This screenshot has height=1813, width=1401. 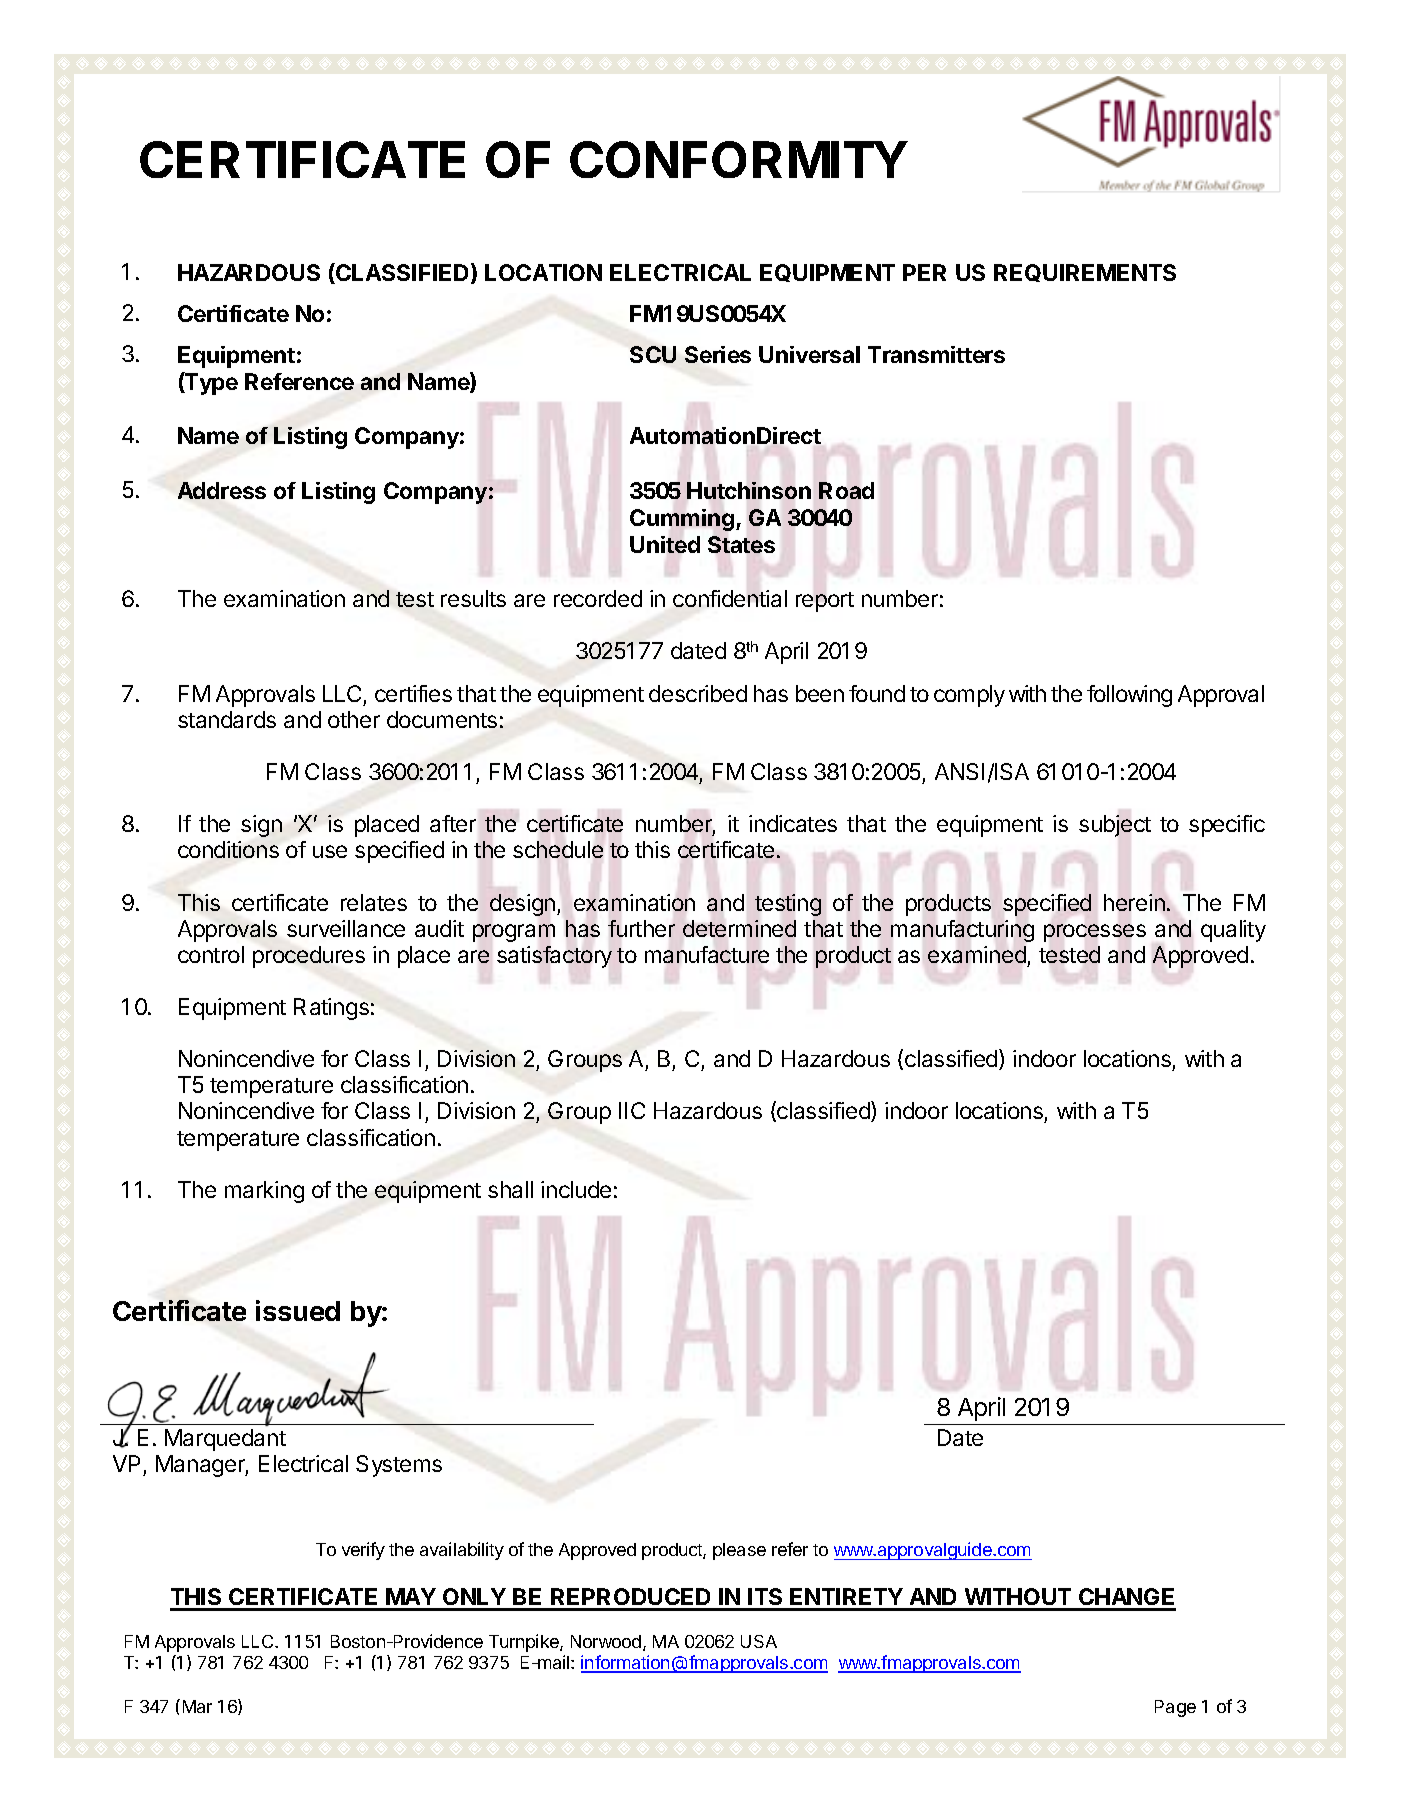 I want to click on CONFORMITY, so click(x=739, y=159).
